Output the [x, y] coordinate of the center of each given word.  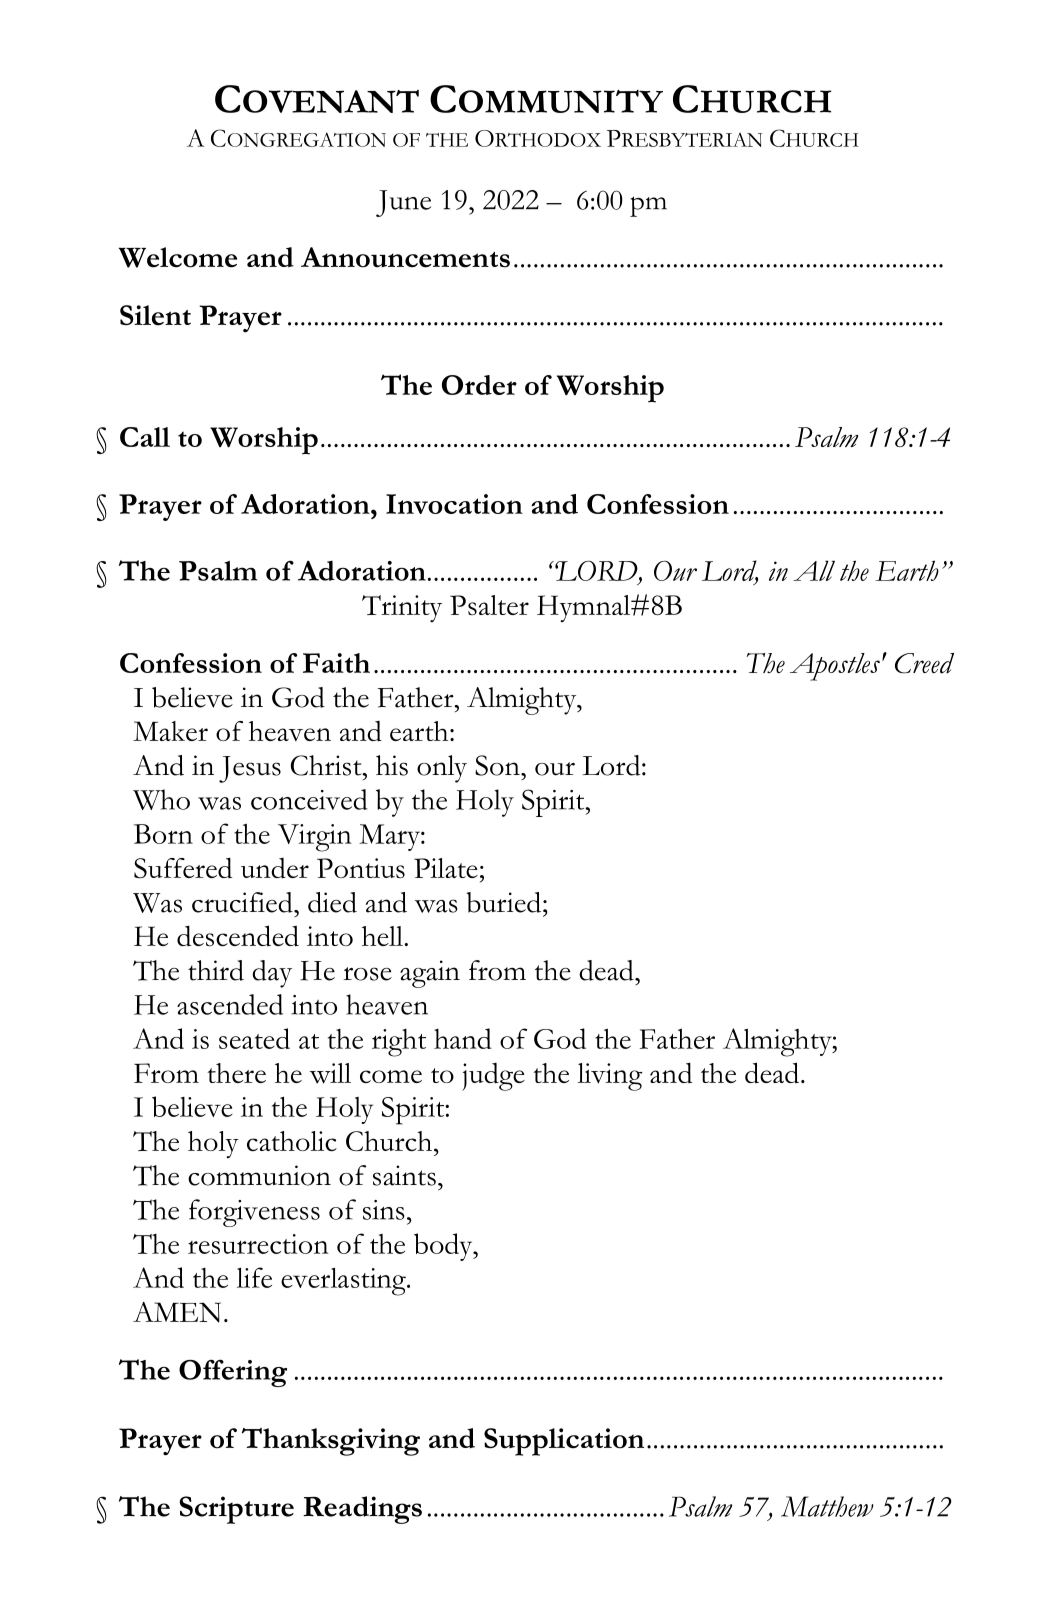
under [275, 868]
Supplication [564, 1442]
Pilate [446, 868]
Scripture [237, 1510]
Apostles [835, 667]
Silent [155, 315]
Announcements [405, 257]
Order [479, 385]
